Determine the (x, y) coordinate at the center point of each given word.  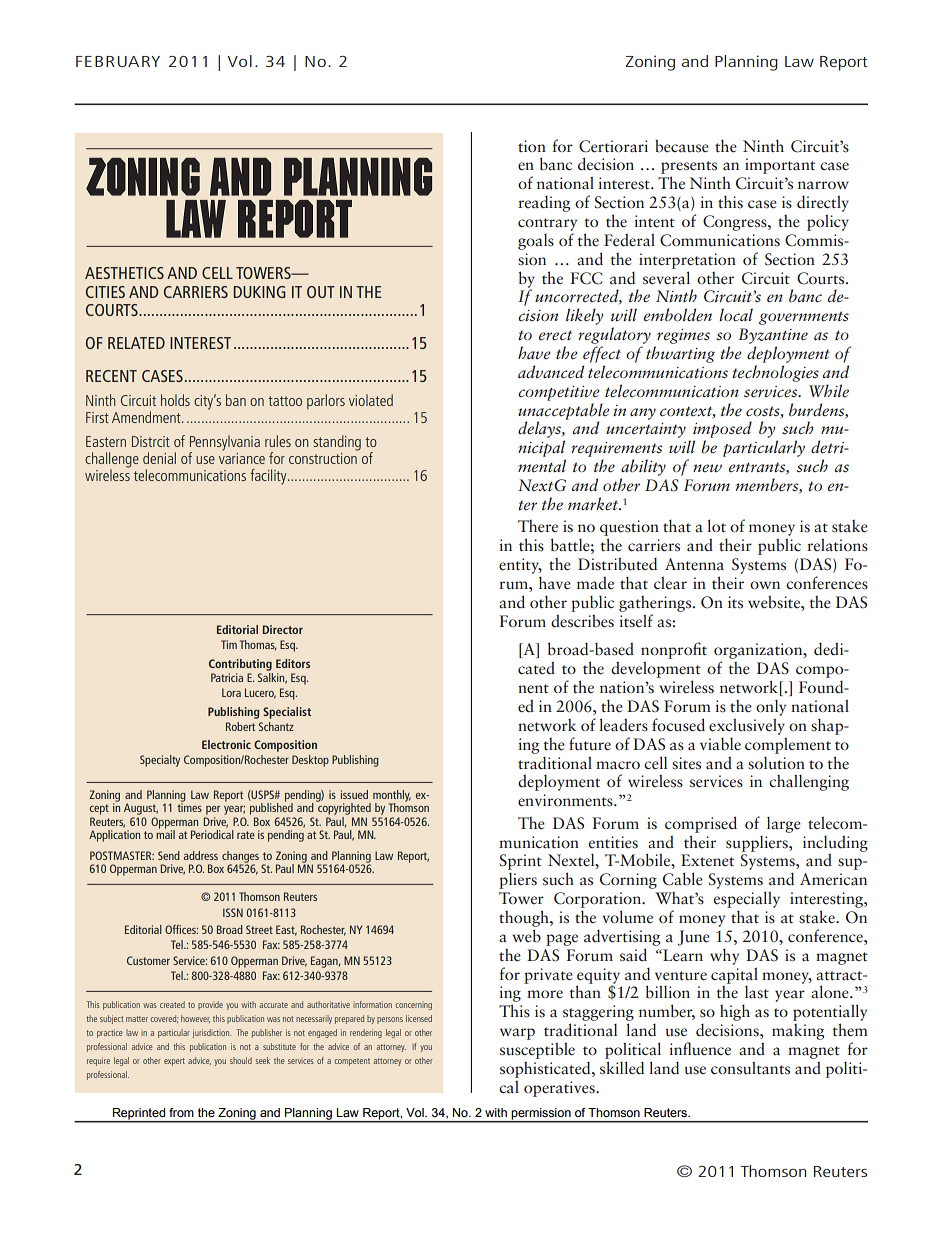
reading (544, 204)
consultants (750, 1068)
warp (517, 1034)
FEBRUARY (118, 61)
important (780, 166)
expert (174, 1062)
